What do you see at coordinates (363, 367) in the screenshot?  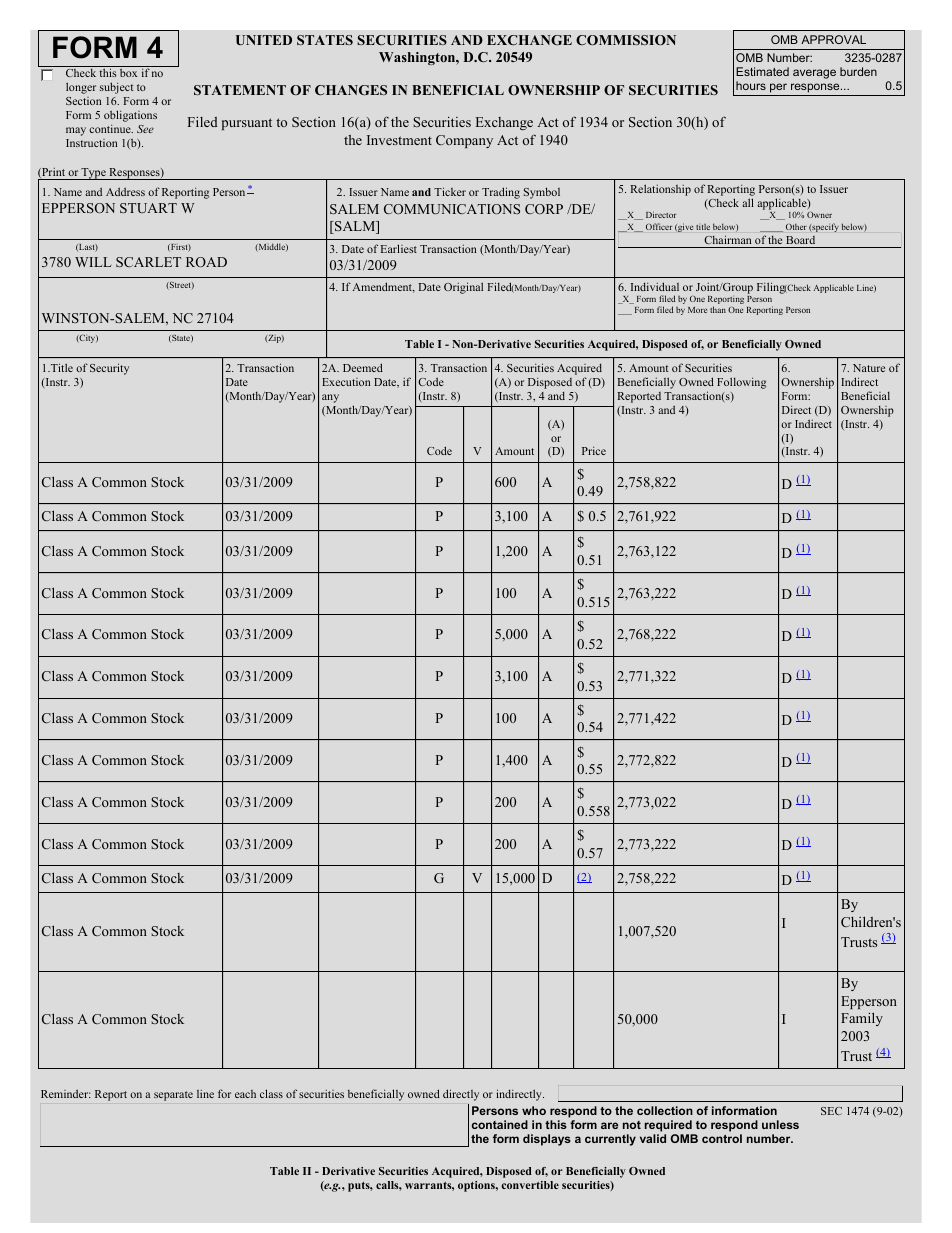 I see `Deemed` at bounding box center [363, 367].
